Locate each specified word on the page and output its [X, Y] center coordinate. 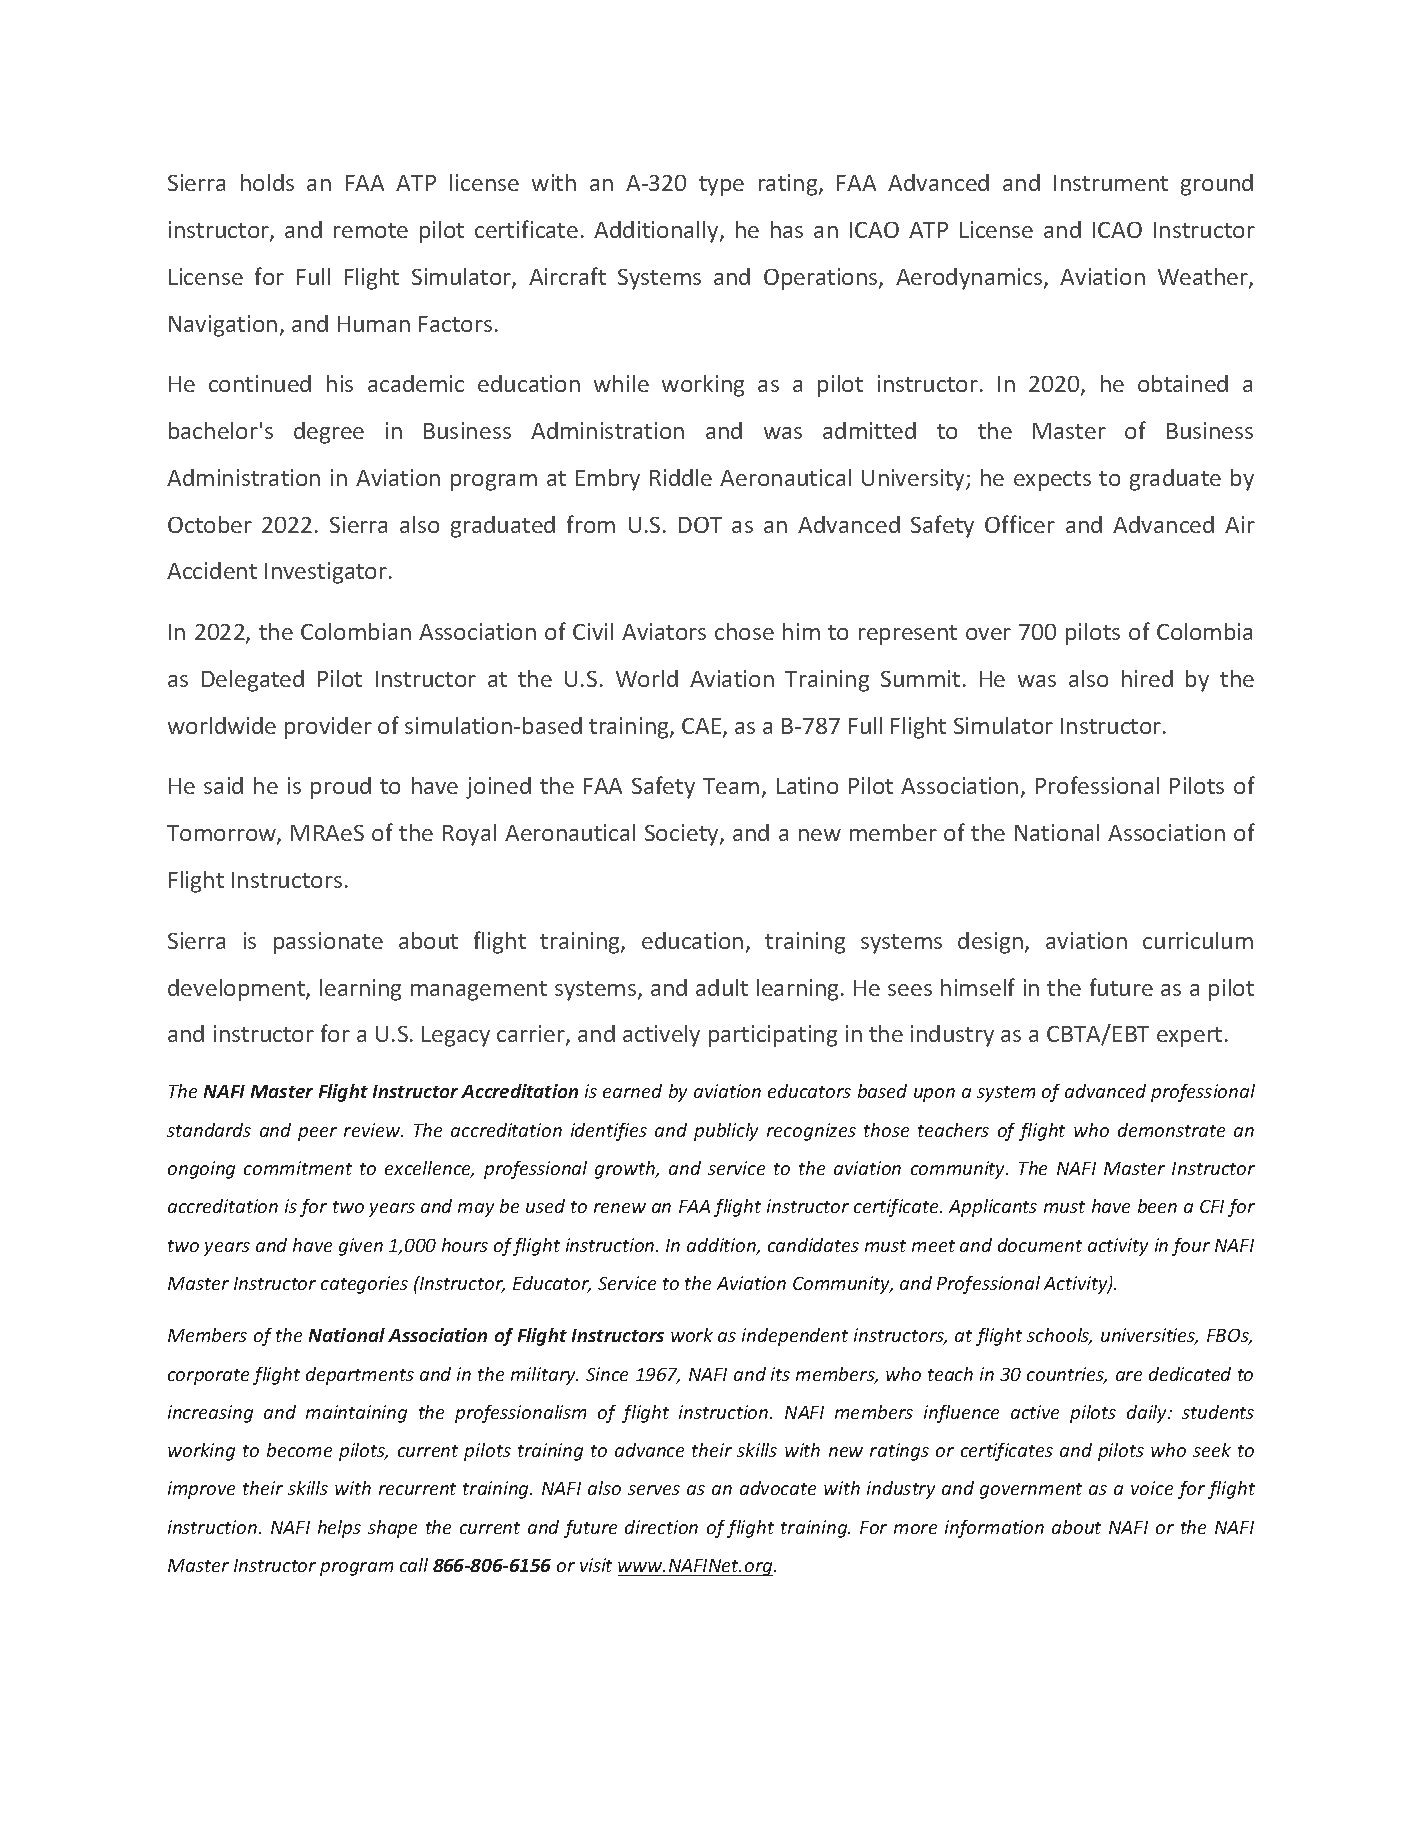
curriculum [1198, 940]
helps [339, 1529]
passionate [328, 943]
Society [683, 835]
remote [371, 230]
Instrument [1111, 183]
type [721, 186]
